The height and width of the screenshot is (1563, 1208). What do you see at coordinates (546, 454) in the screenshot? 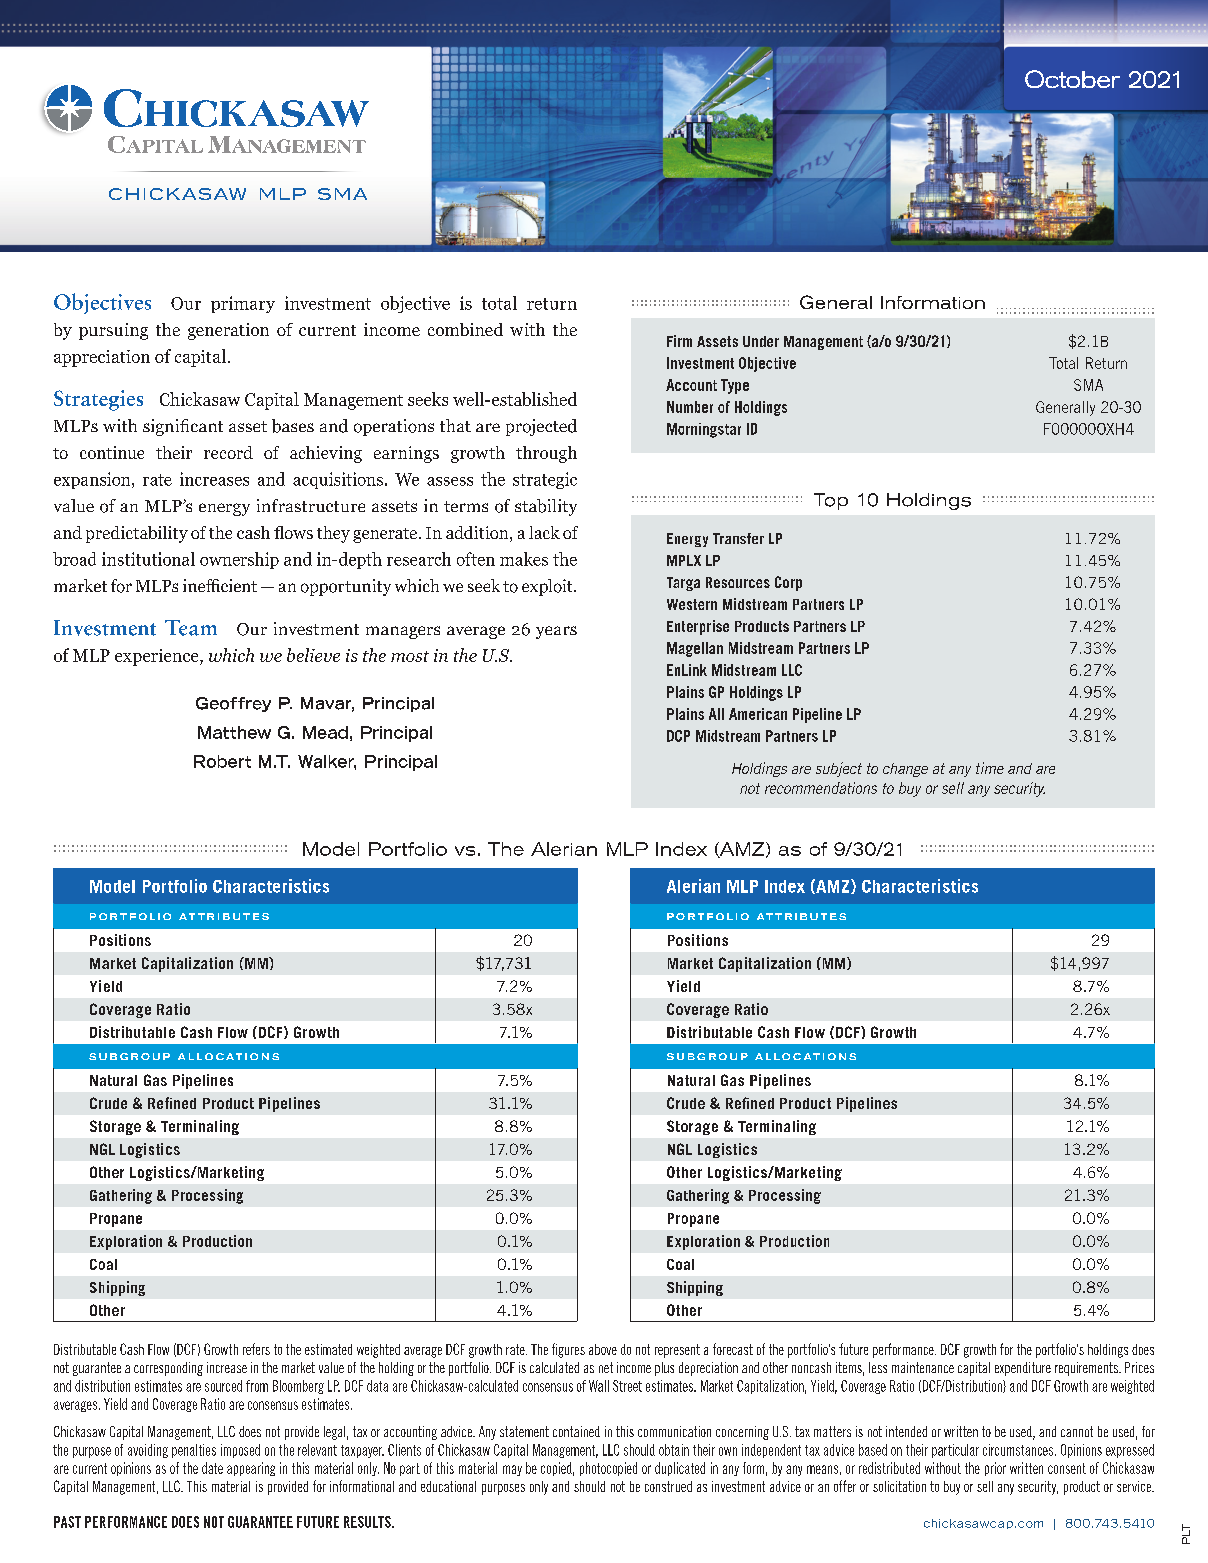
I see `through` at bounding box center [546, 454].
